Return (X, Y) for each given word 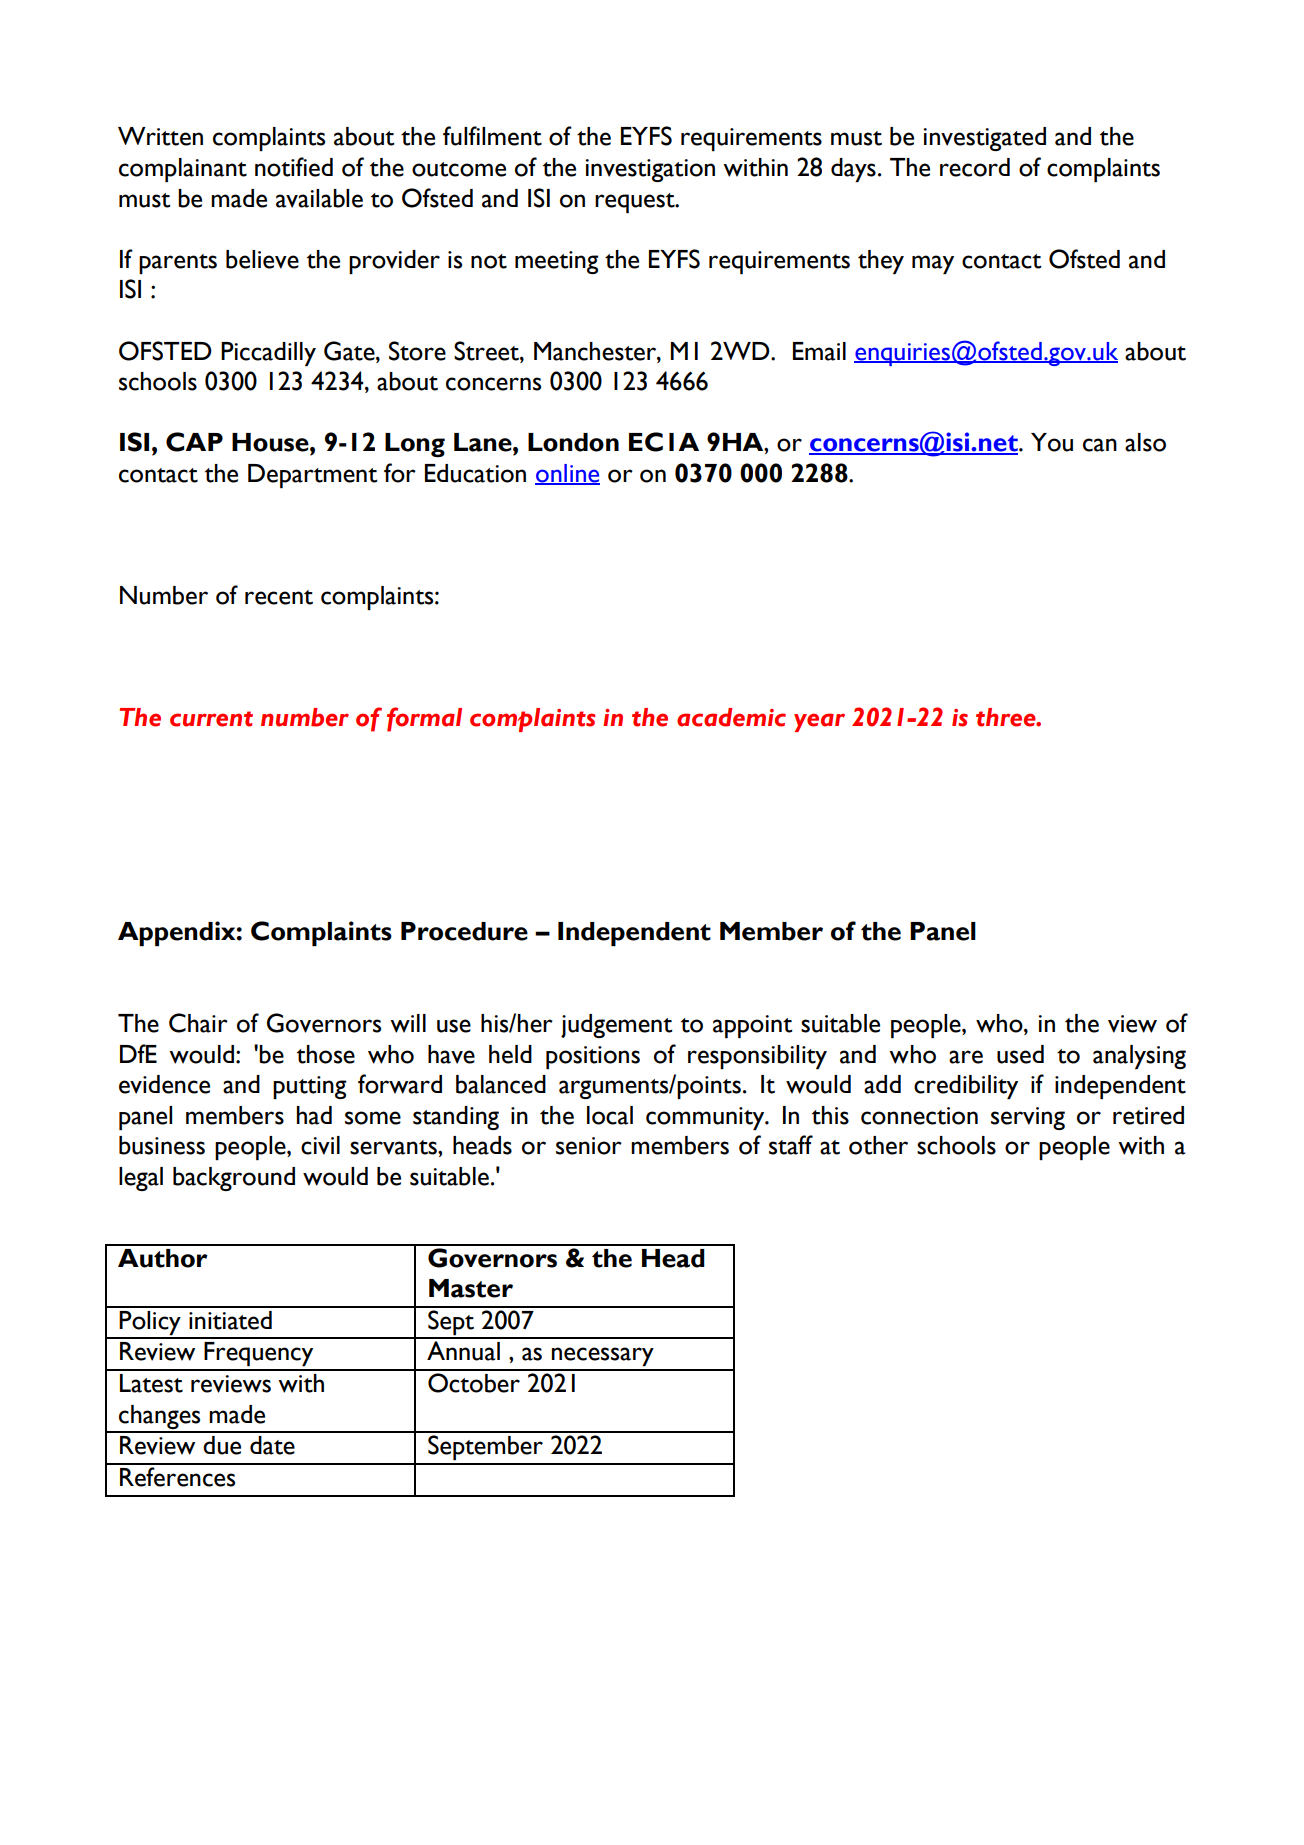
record (975, 167)
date (272, 1445)
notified (294, 167)
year (819, 722)
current (211, 719)
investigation (650, 170)
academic (731, 717)
